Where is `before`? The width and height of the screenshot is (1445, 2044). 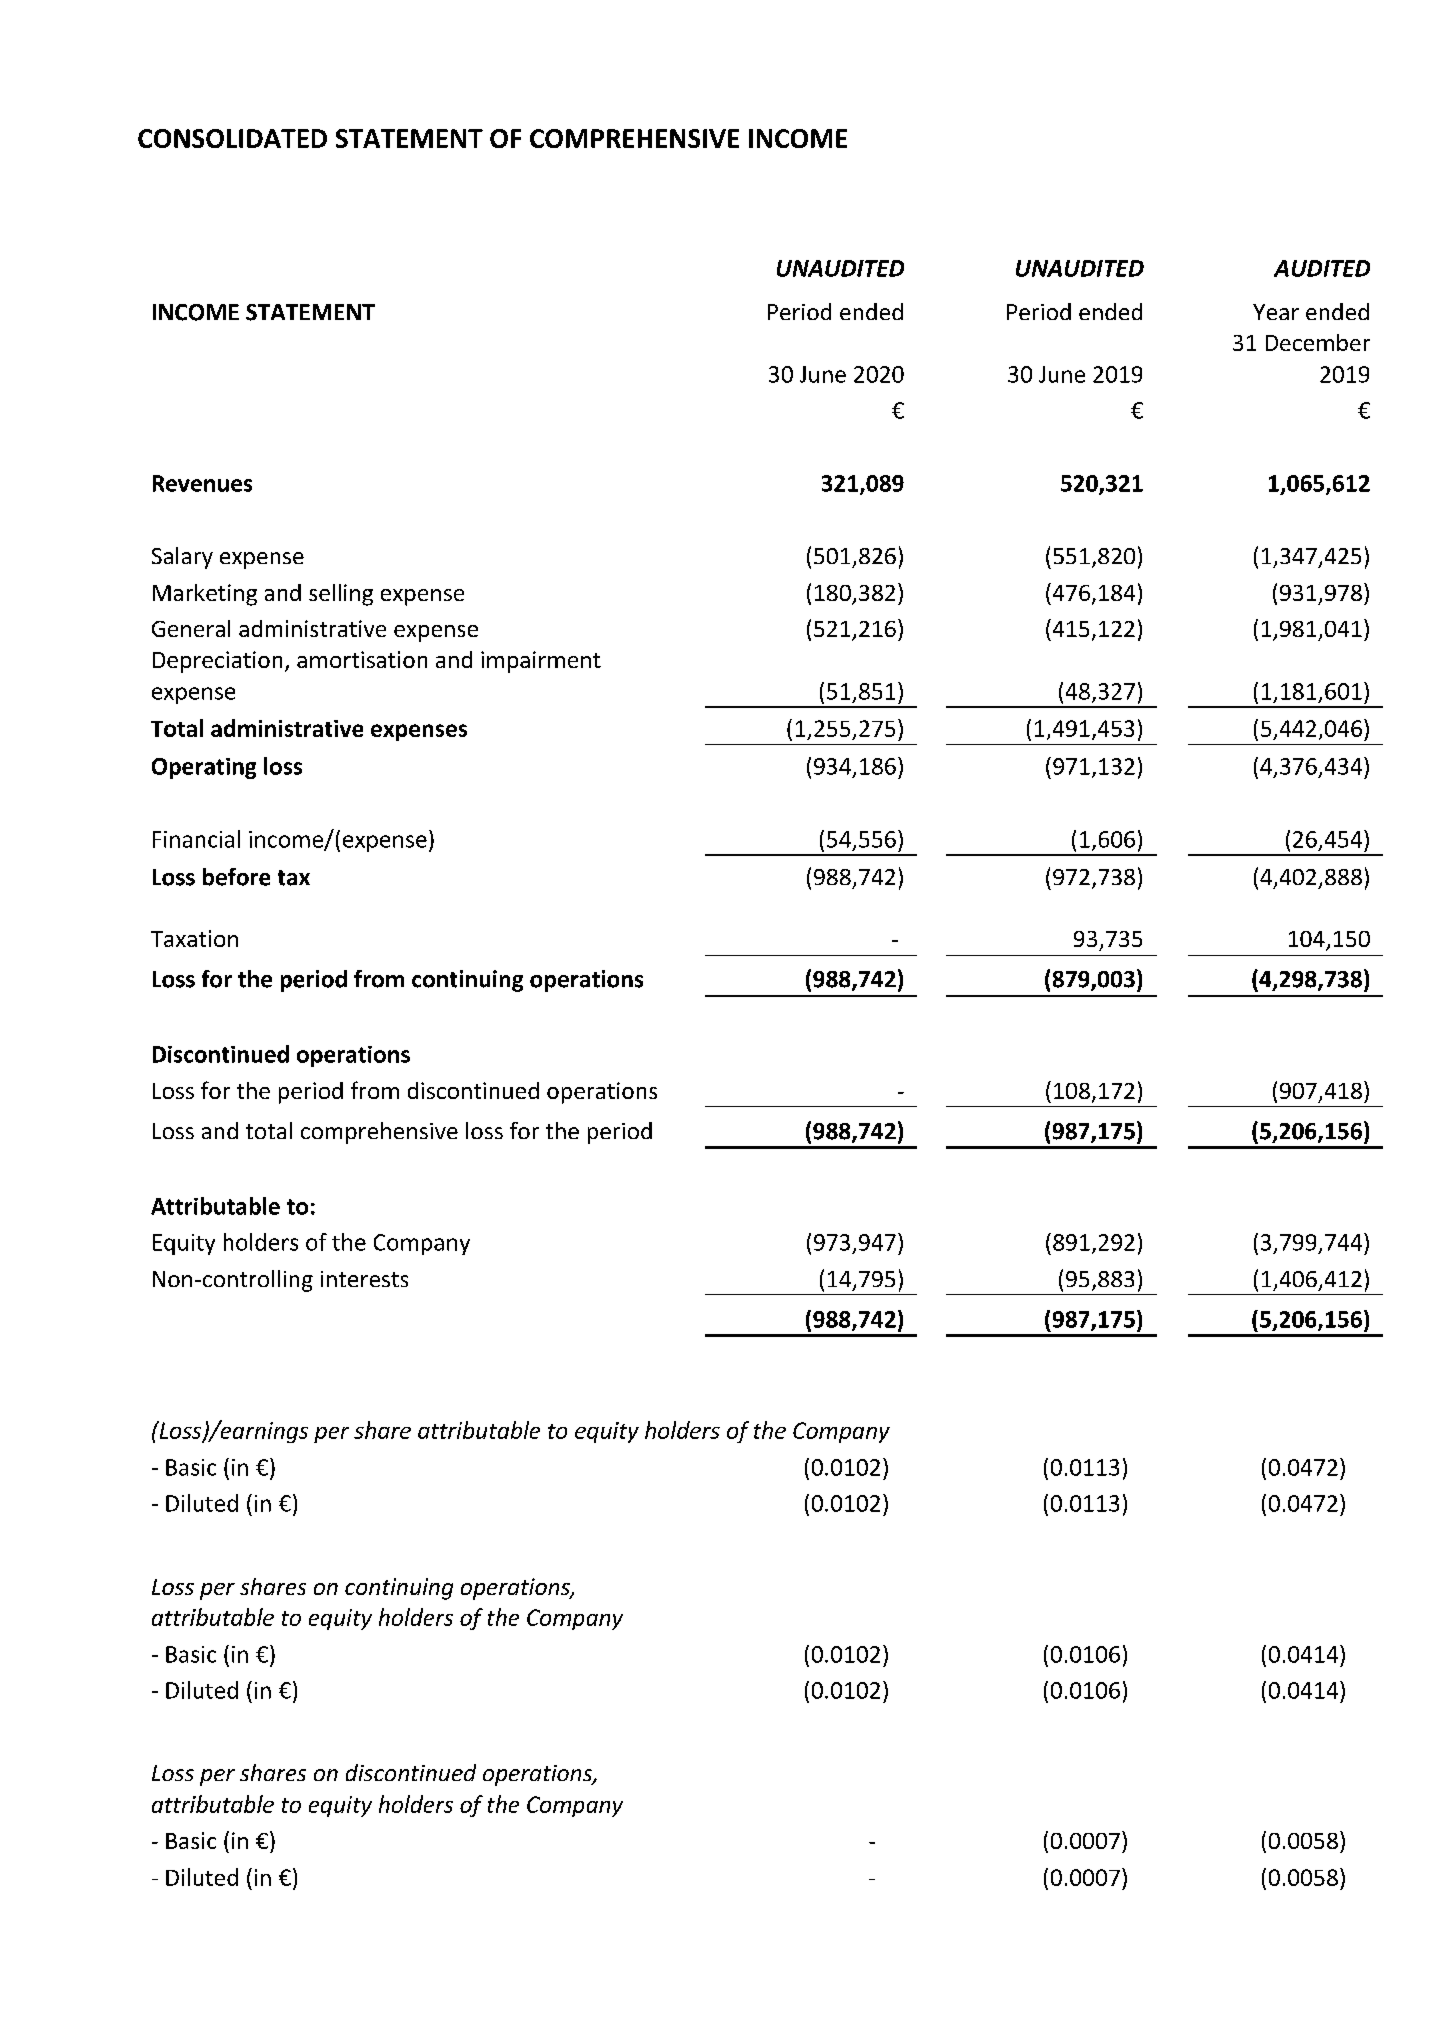 before is located at coordinates (236, 877).
